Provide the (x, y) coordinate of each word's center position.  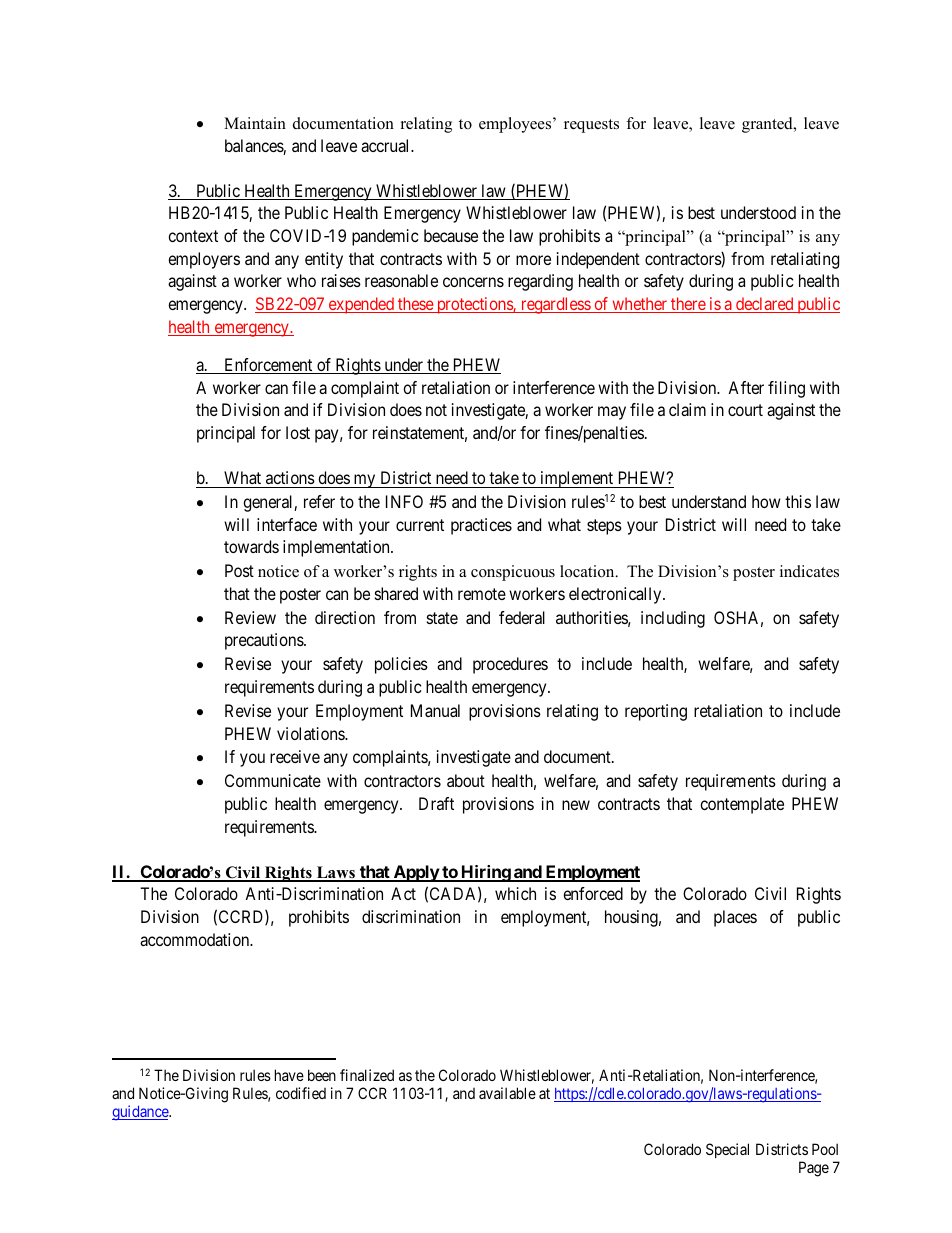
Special (727, 1150)
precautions (265, 641)
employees (516, 125)
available (507, 1093)
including (673, 619)
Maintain (255, 123)
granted (768, 125)
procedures (510, 665)
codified (301, 1093)
